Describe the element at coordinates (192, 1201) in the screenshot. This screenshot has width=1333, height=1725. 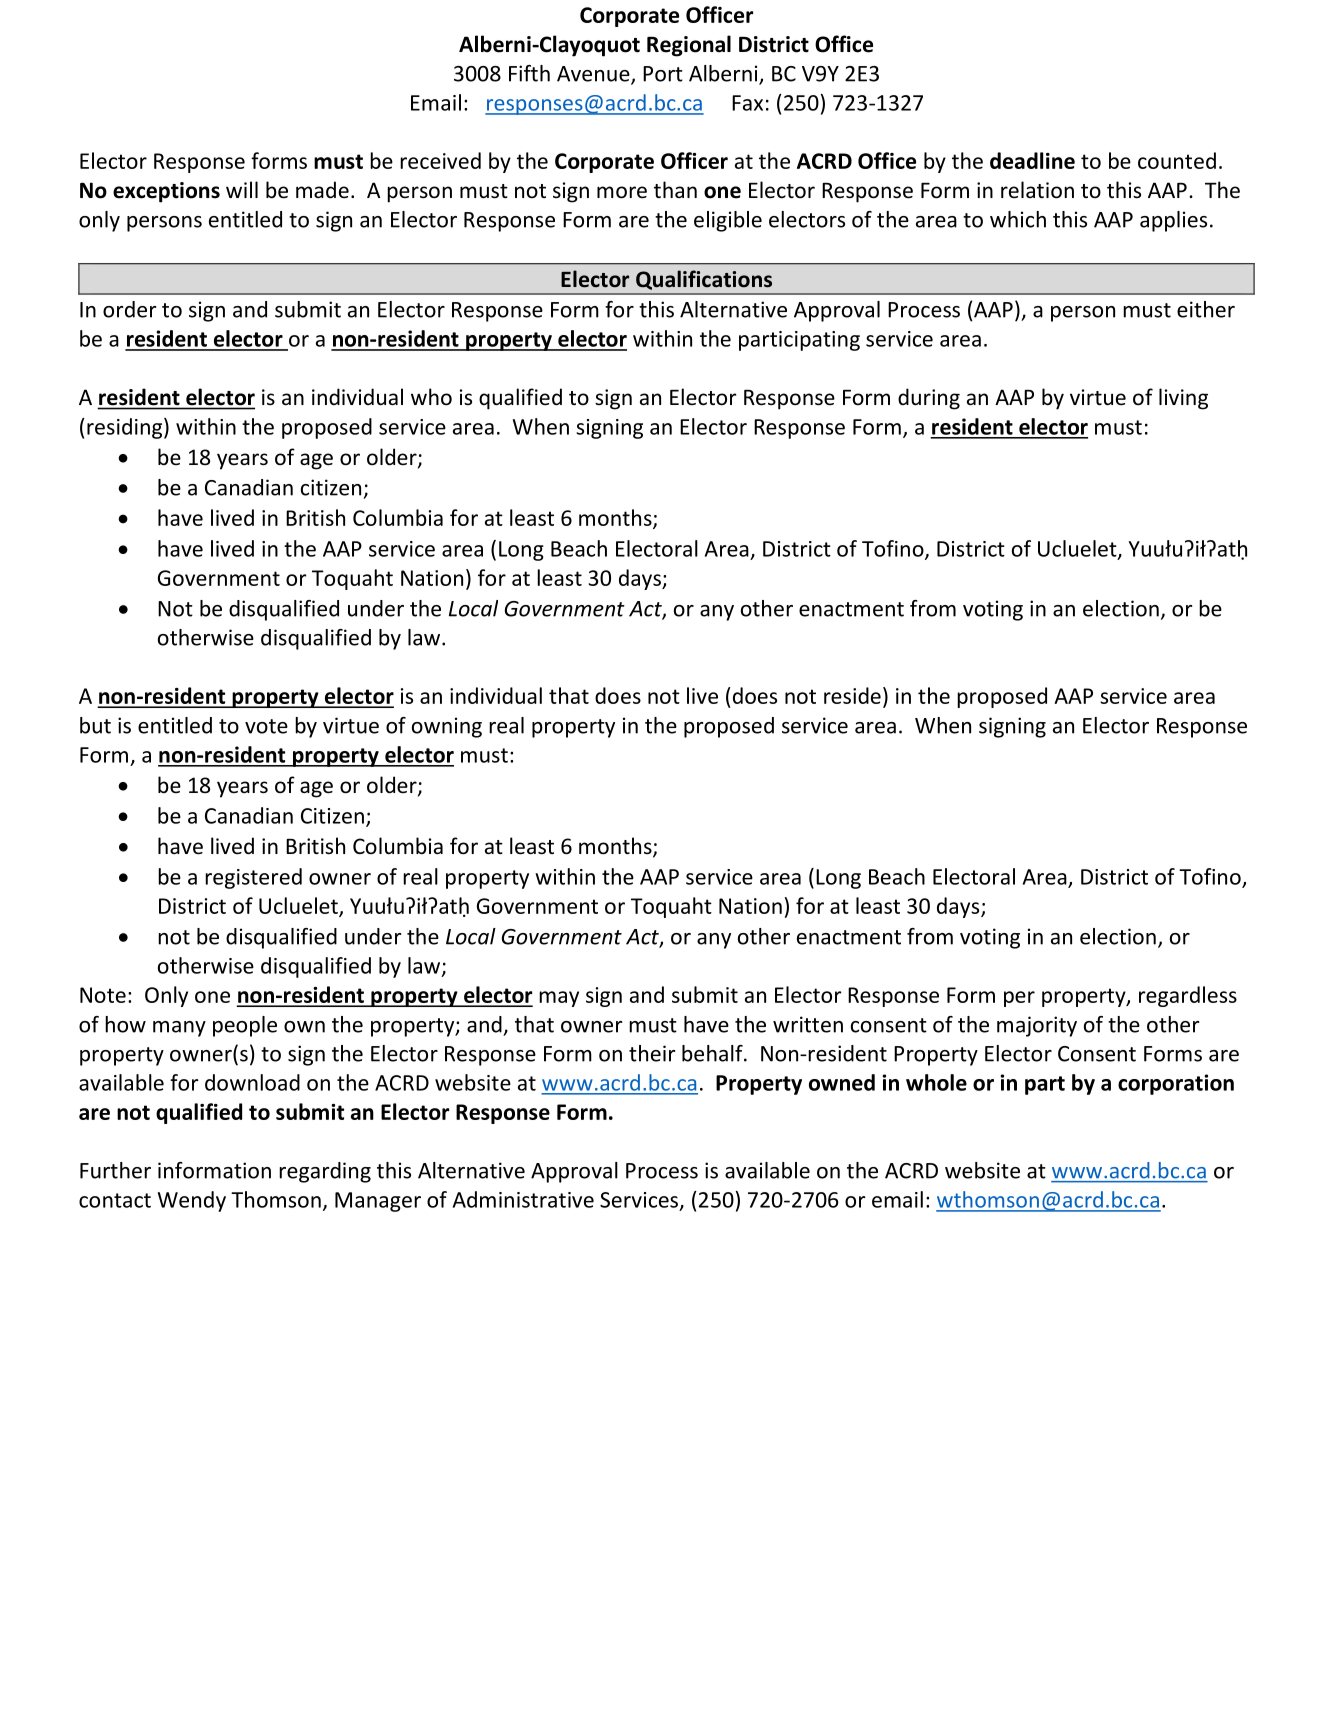
I see `Wendy` at that location.
